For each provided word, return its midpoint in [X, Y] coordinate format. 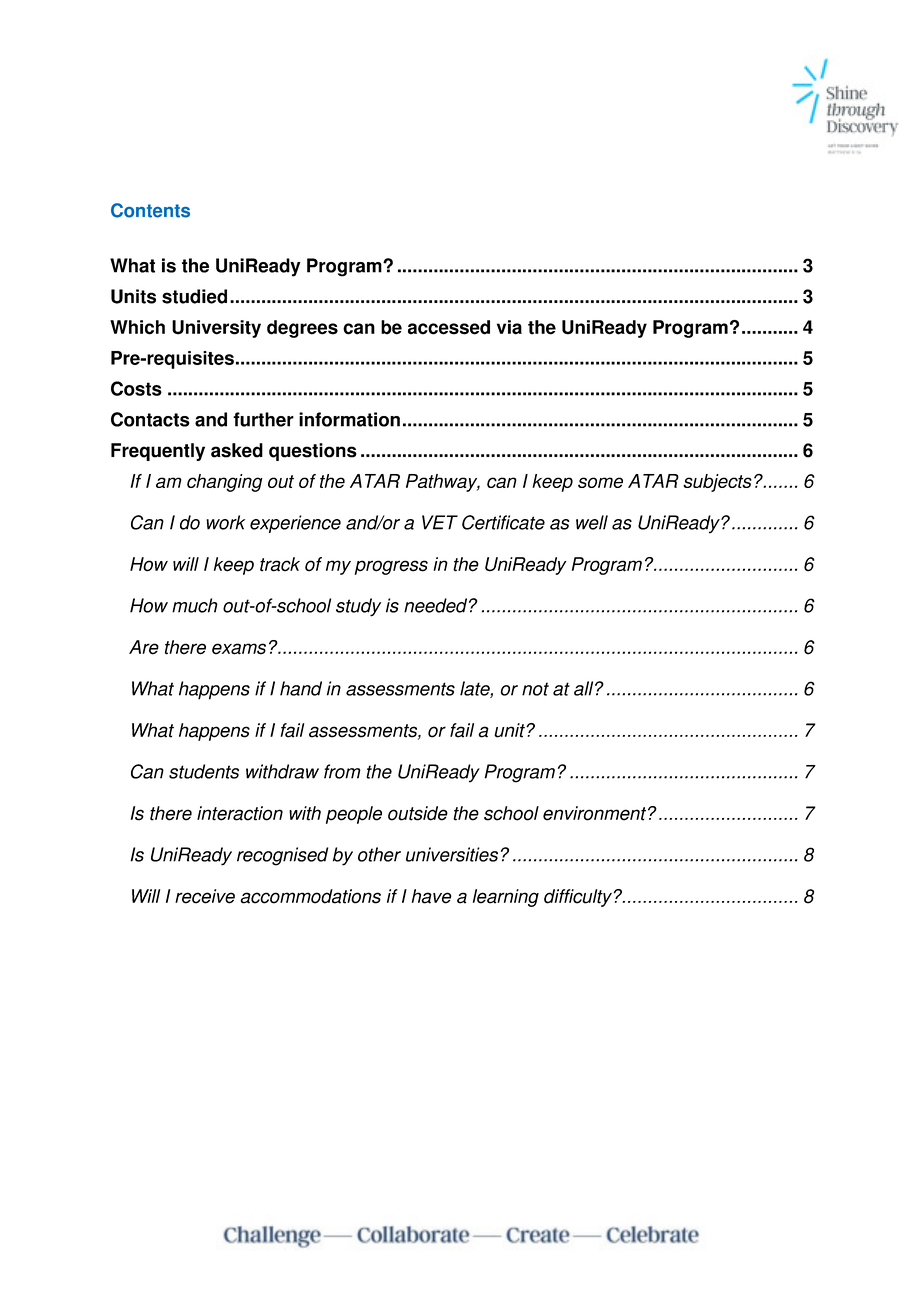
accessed [449, 327]
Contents [150, 210]
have [432, 896]
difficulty [578, 898]
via [509, 327]
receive [205, 896]
